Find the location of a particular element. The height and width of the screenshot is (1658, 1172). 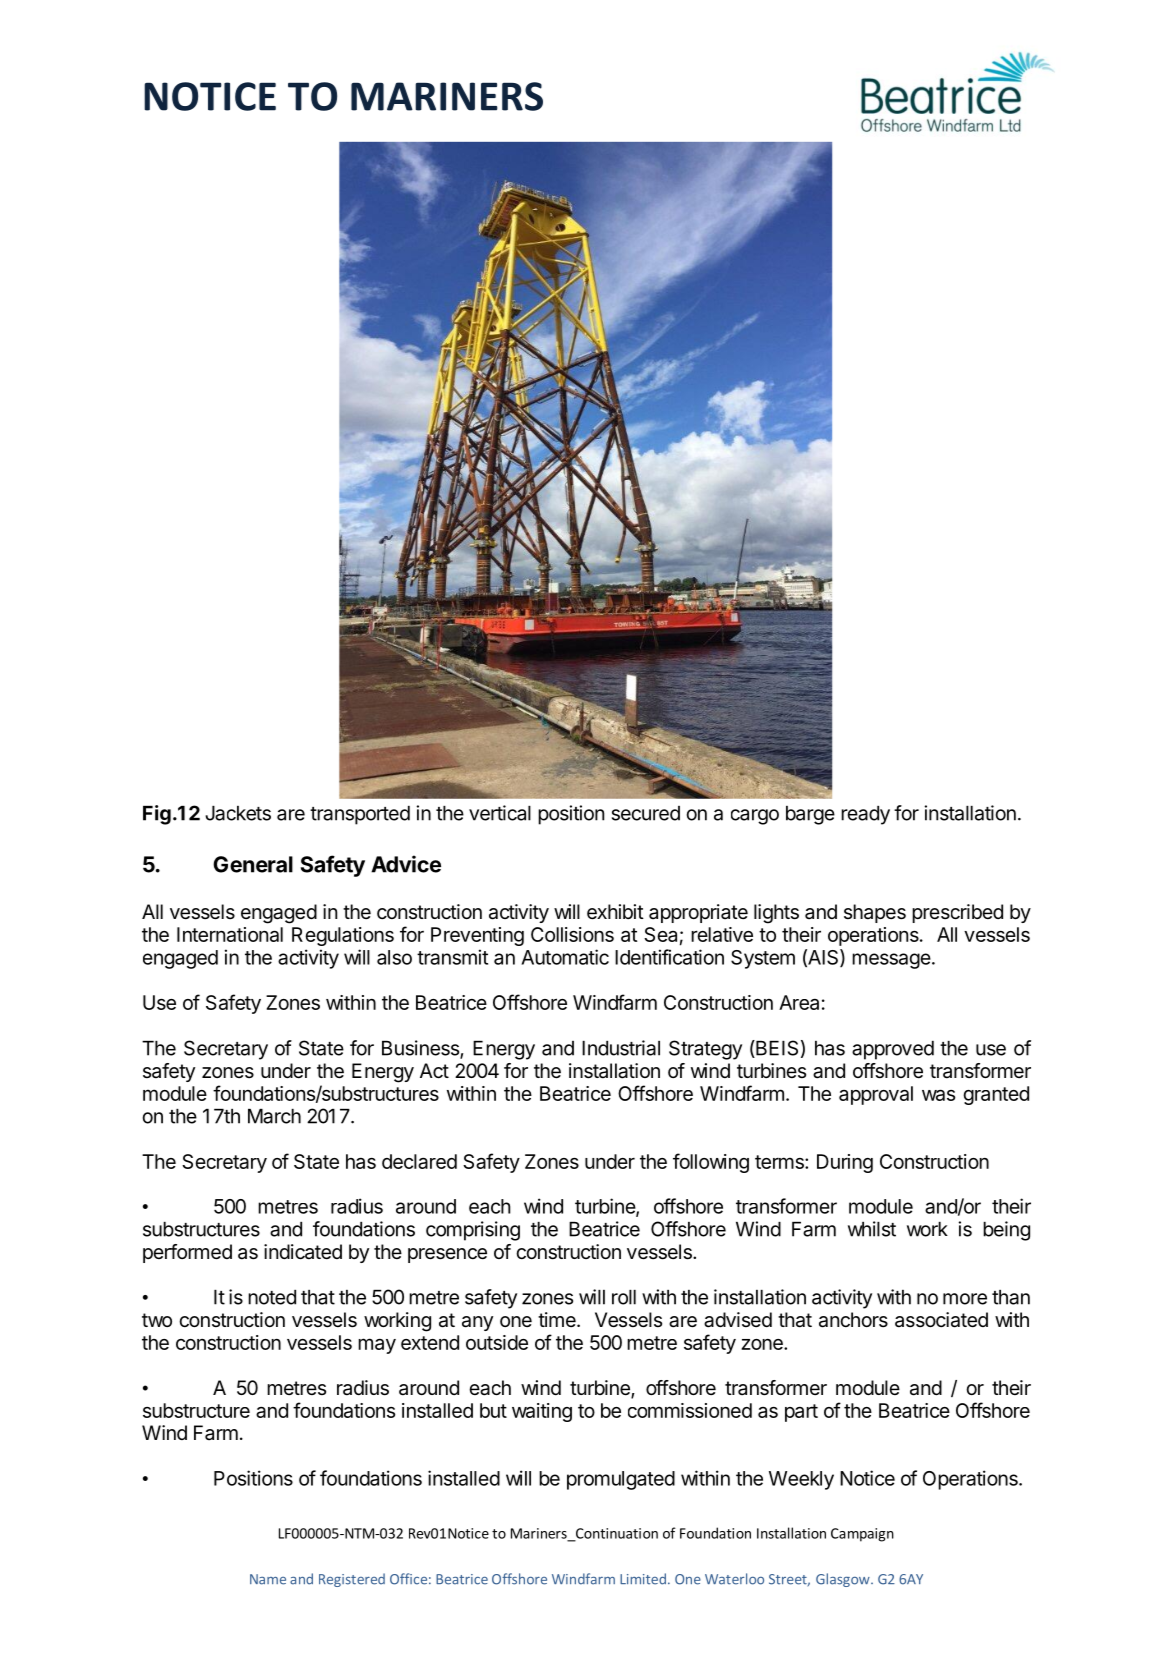

Campaign is located at coordinates (862, 1535).
